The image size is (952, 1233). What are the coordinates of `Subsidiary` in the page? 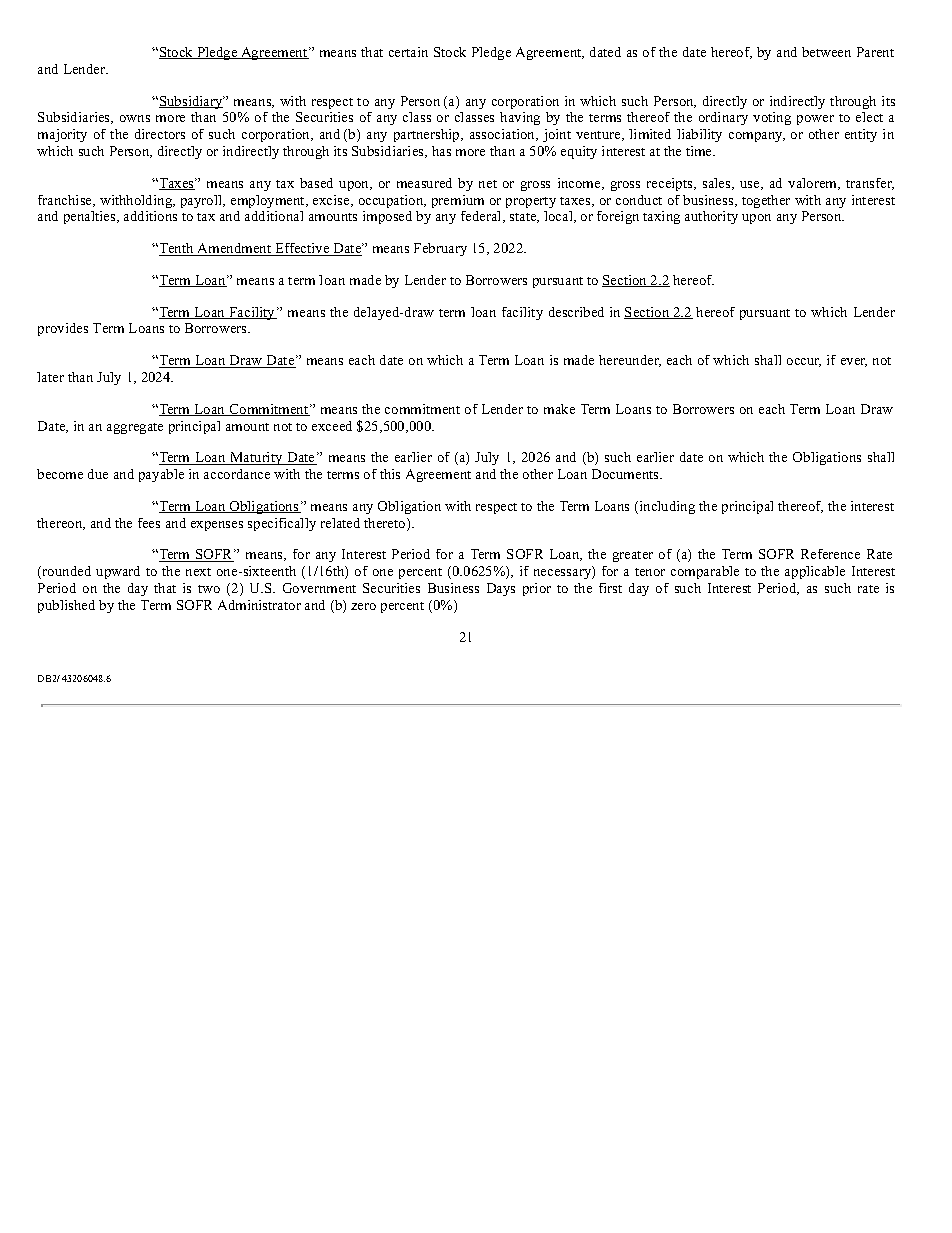 It's located at (192, 102).
